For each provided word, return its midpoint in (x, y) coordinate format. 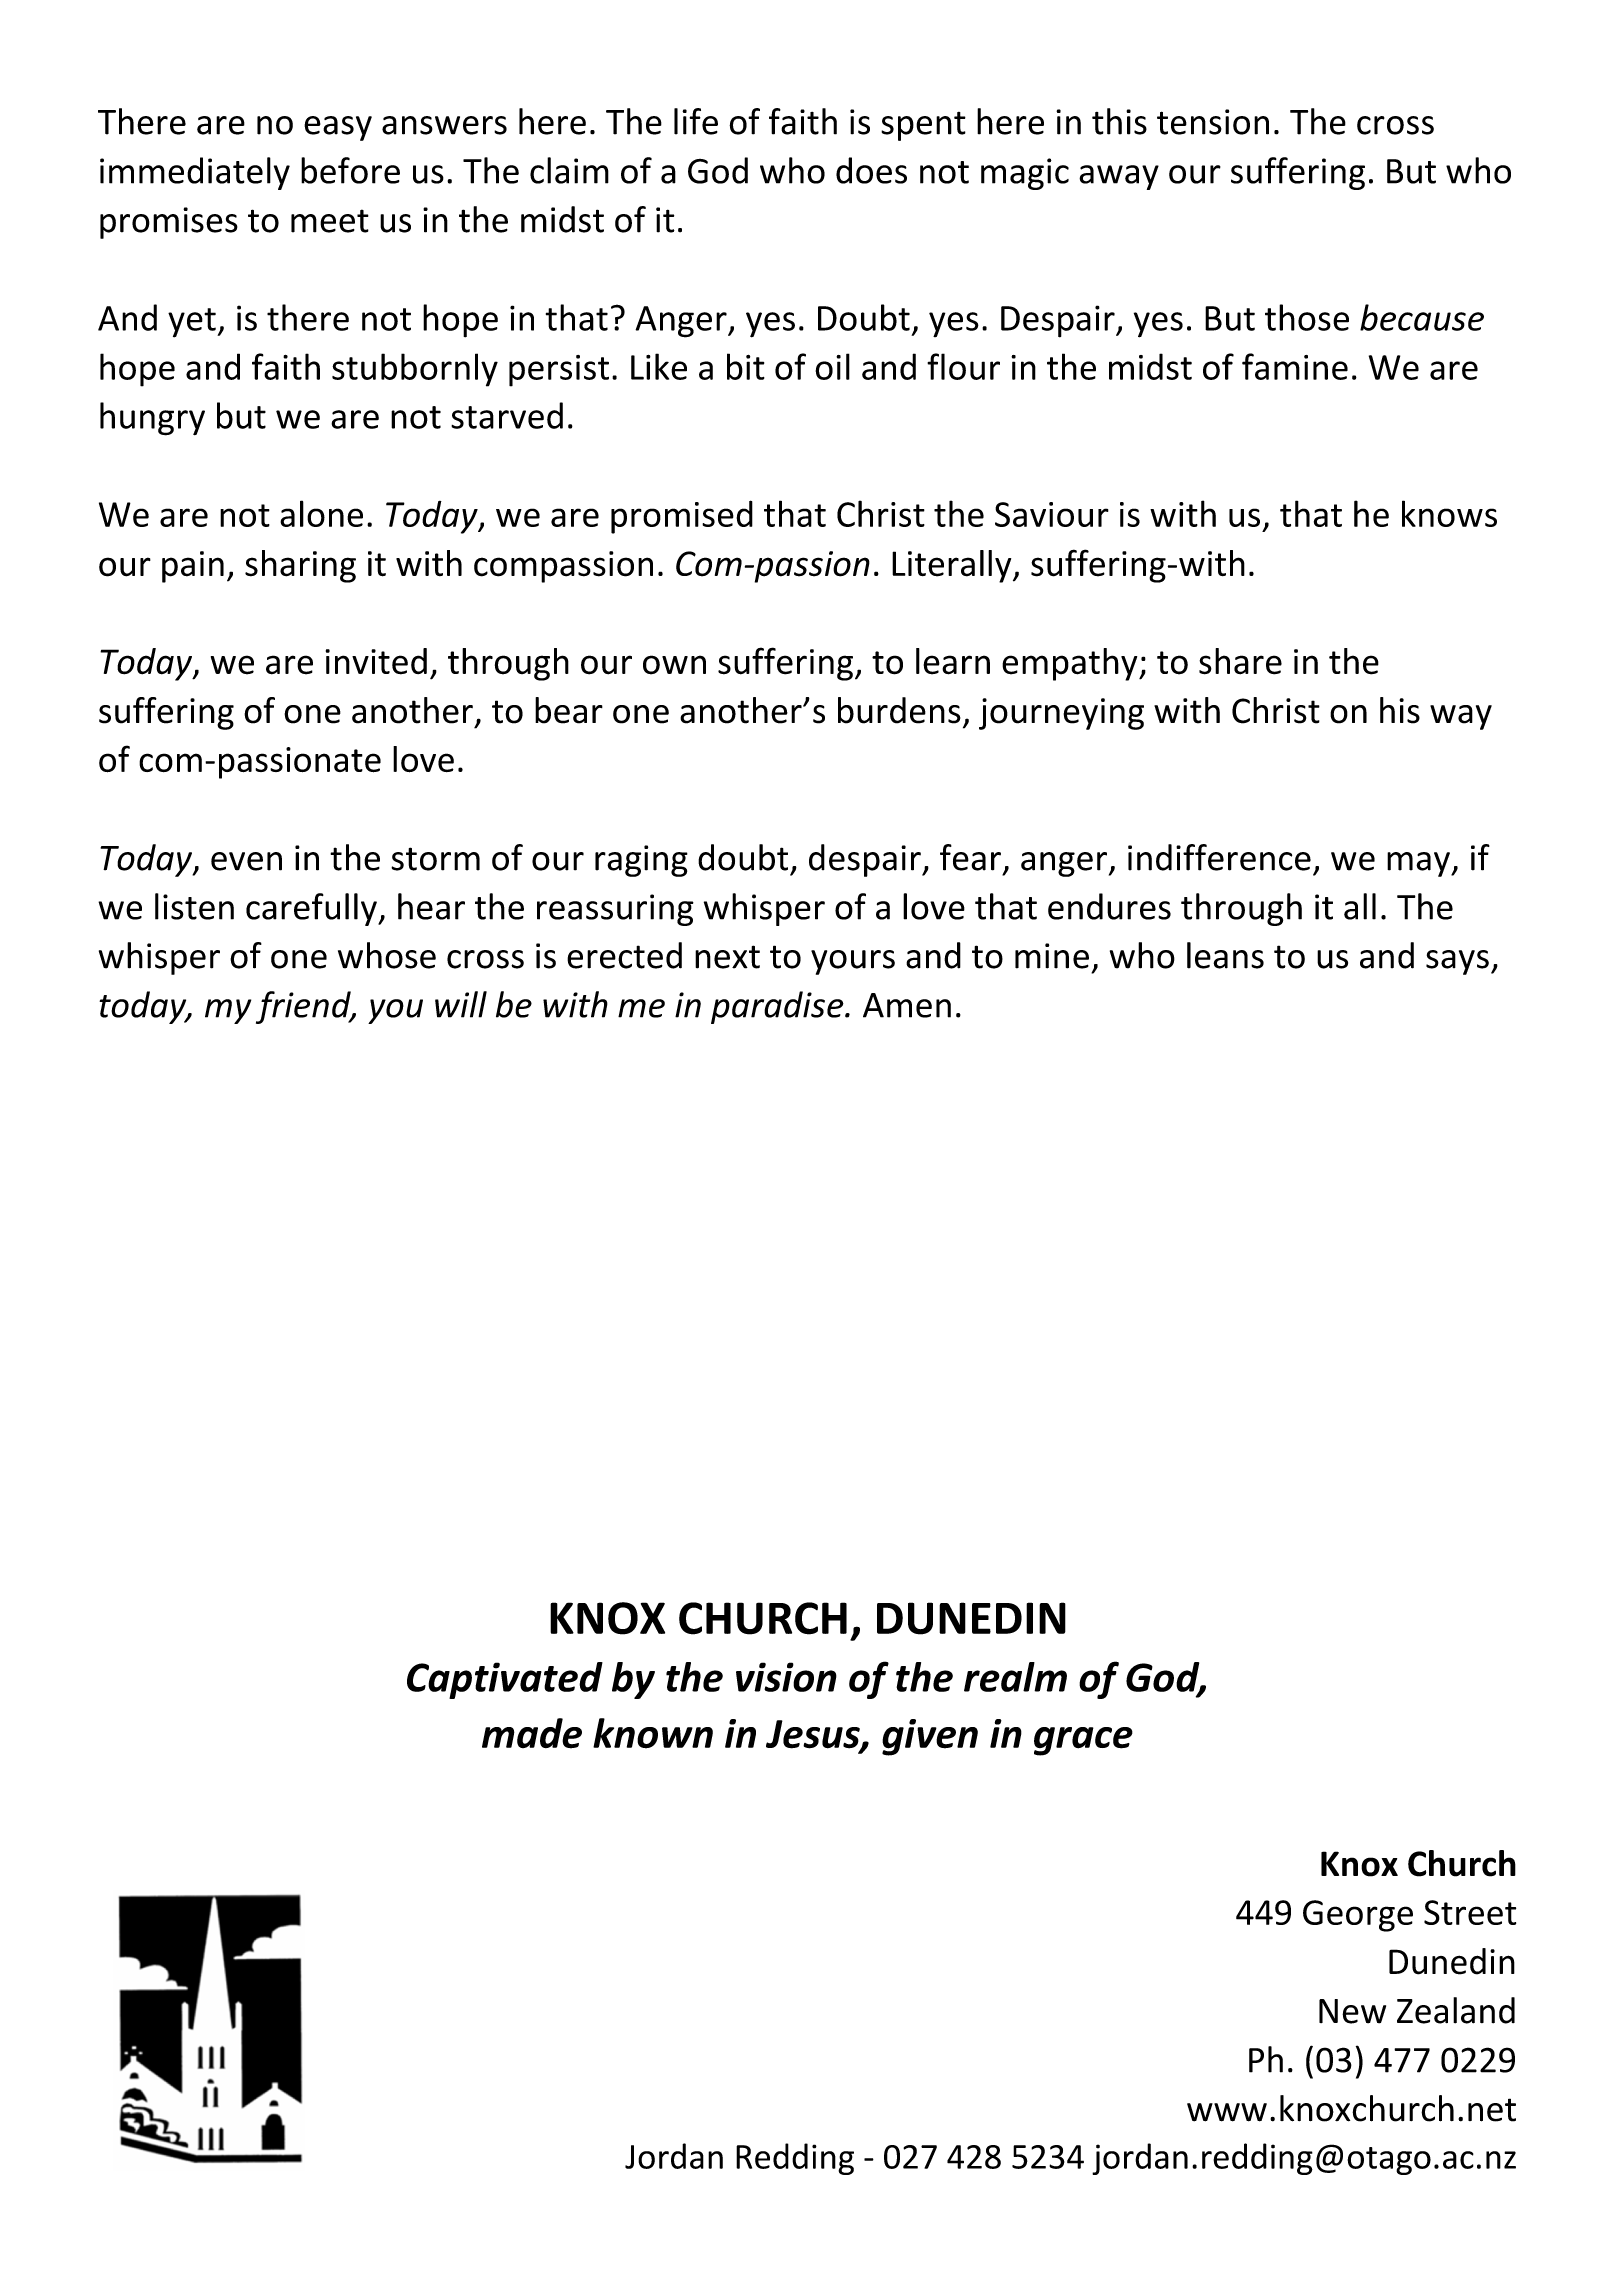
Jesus (814, 1735)
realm (1015, 1677)
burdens (899, 710)
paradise (778, 1007)
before (350, 170)
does (871, 170)
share (1240, 661)
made (532, 1733)
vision (786, 1677)
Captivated (505, 1680)
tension (1213, 122)
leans (1225, 955)
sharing (300, 566)
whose (387, 955)
